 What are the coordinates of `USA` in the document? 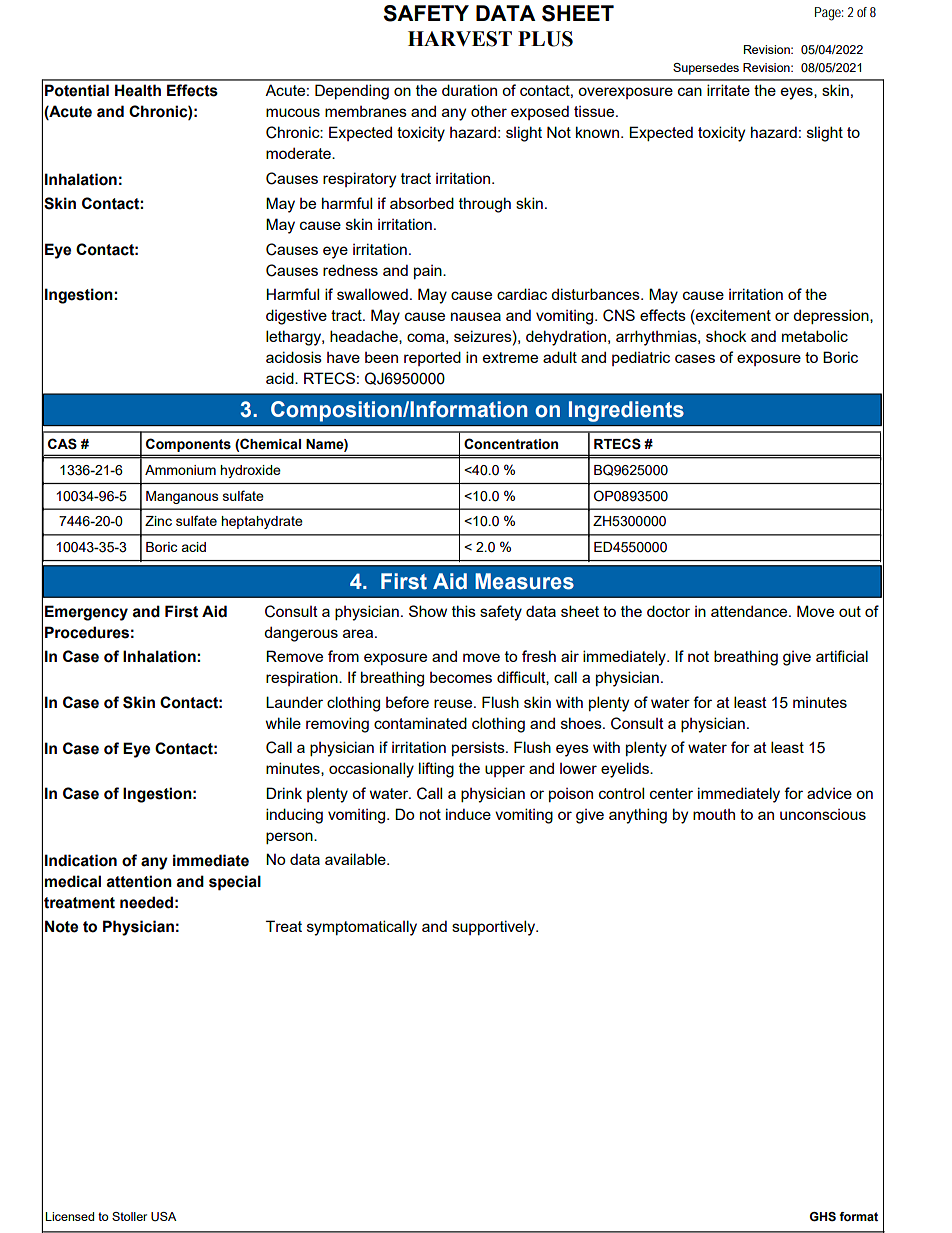 It's located at (164, 1216).
